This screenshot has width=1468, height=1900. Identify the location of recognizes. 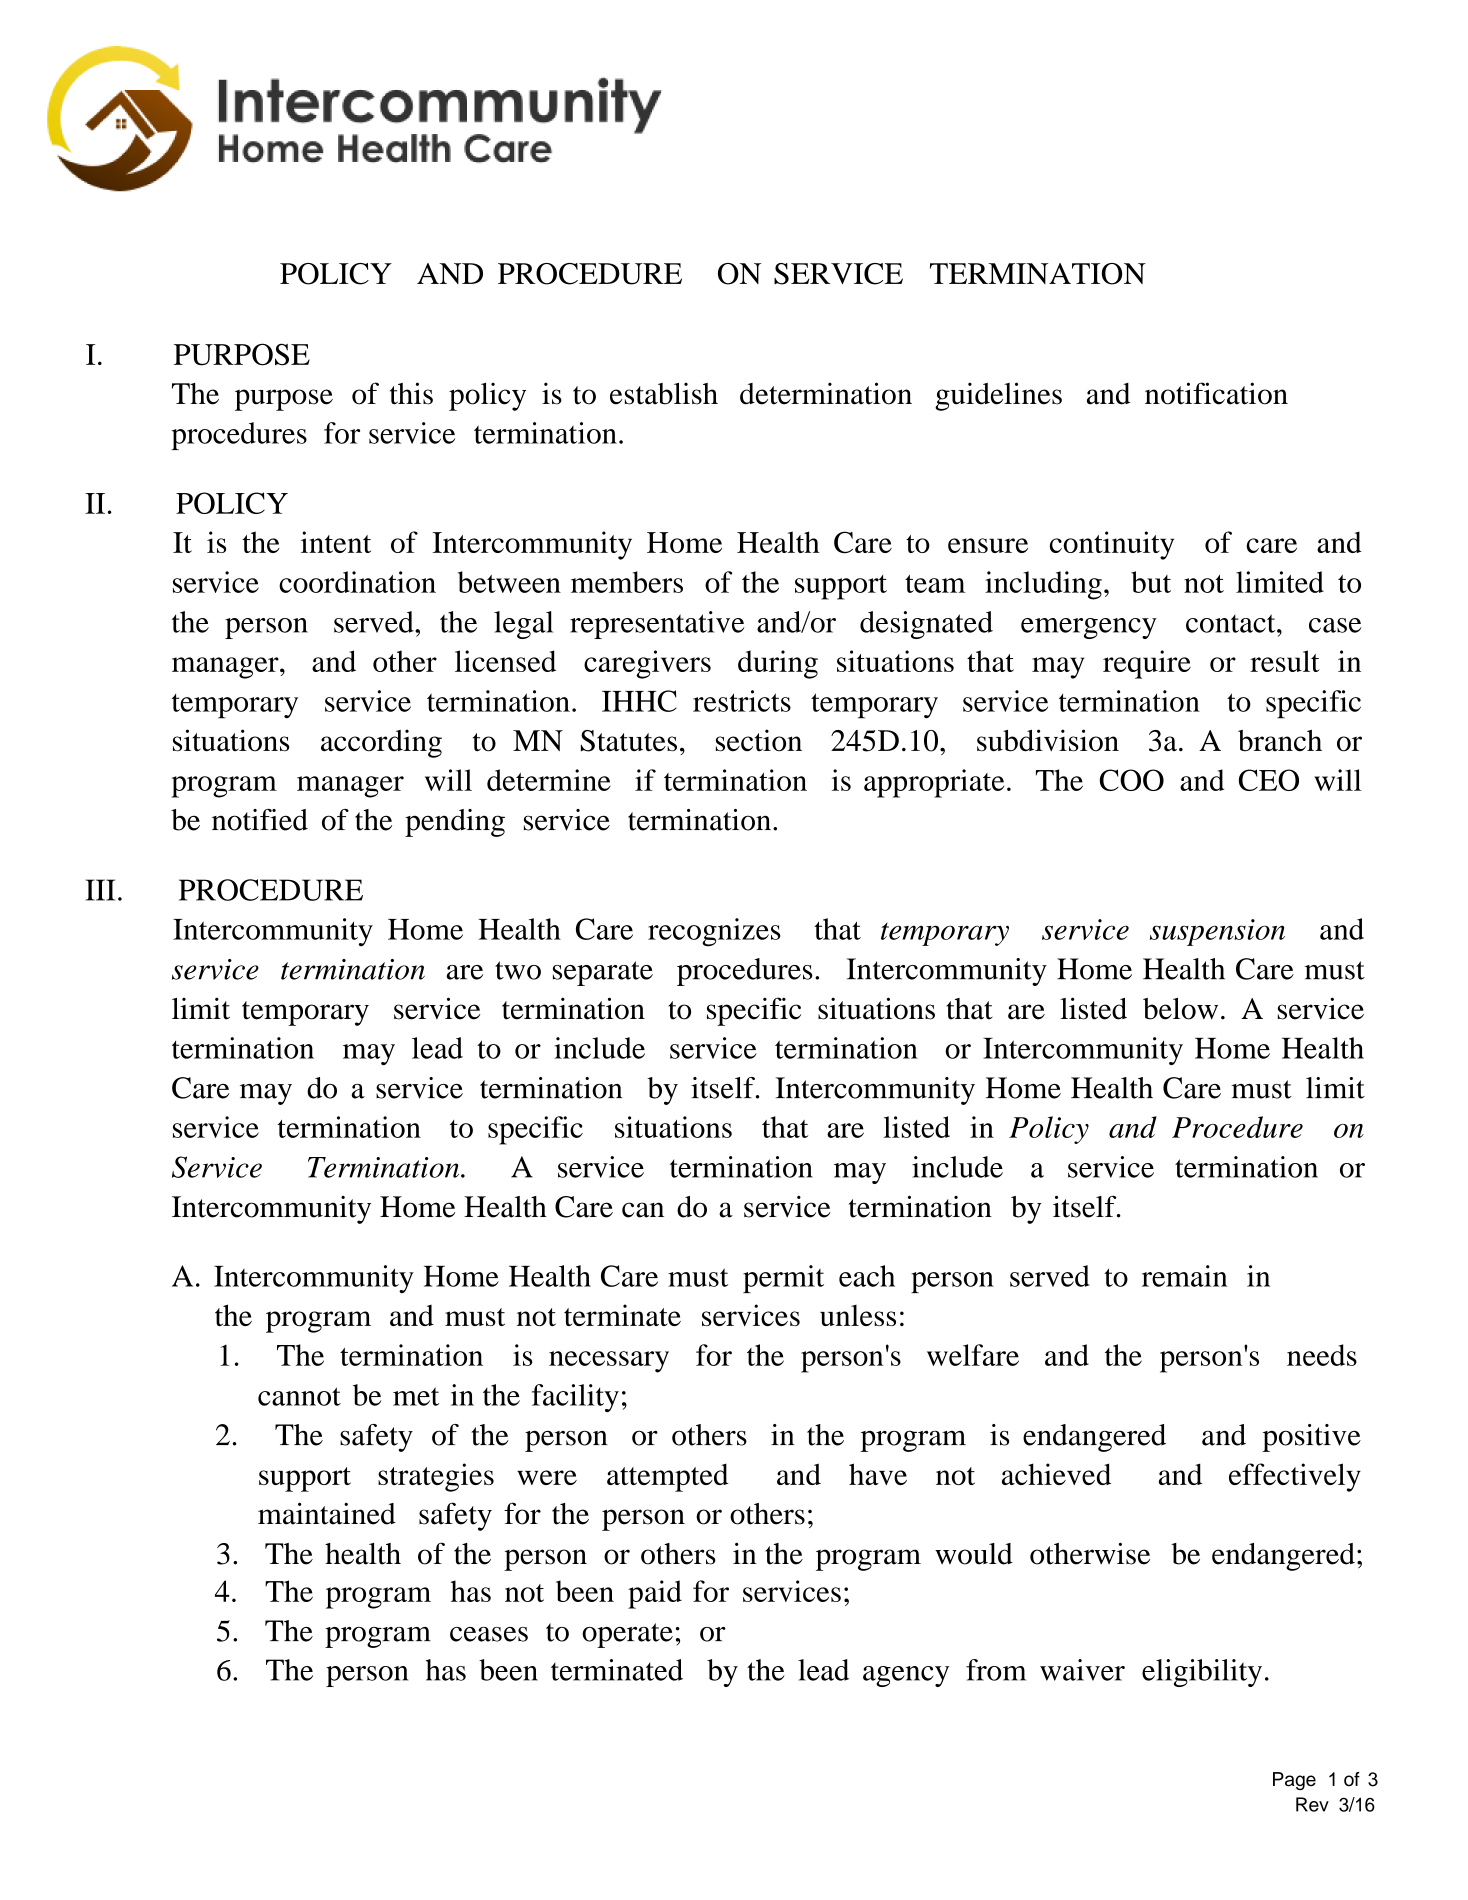
(714, 932).
